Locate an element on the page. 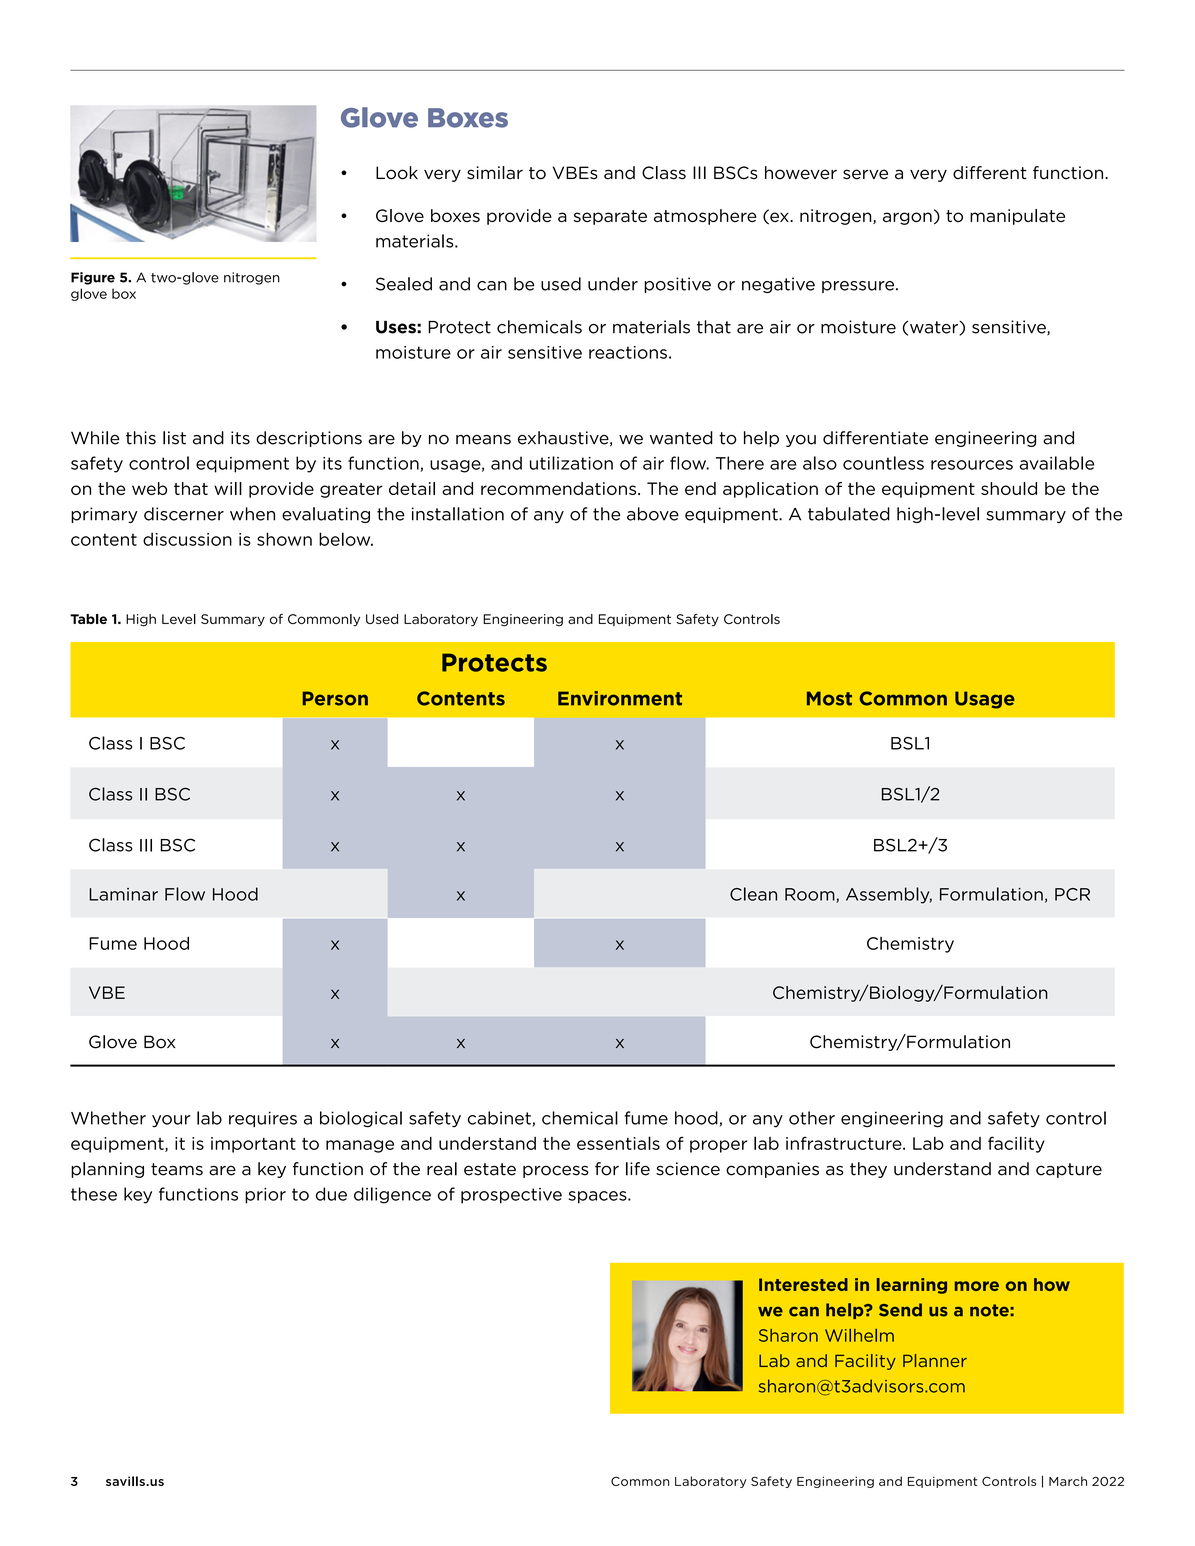  Figure is located at coordinates (93, 278).
